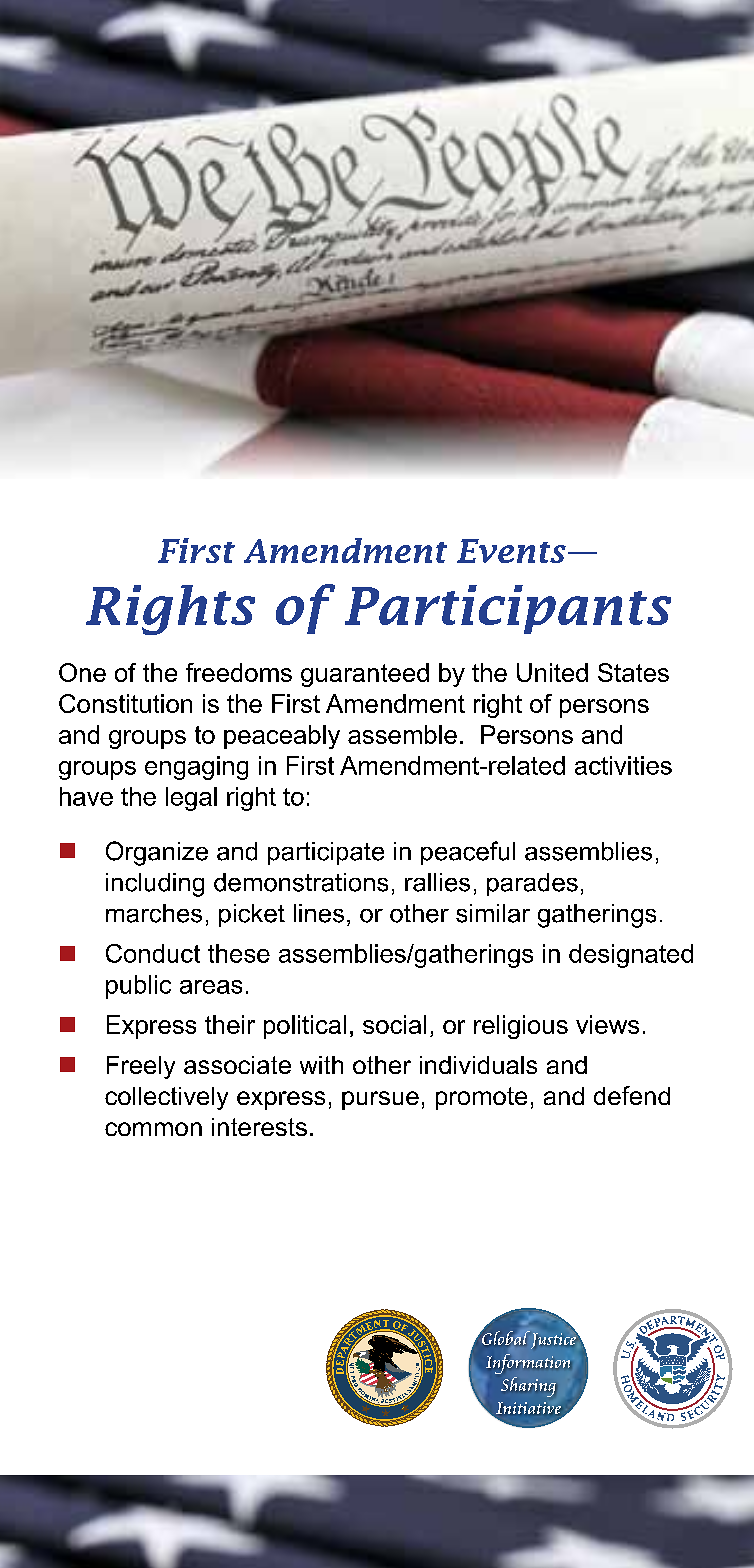 Image resolution: width=754 pixels, height=1568 pixels. Describe the element at coordinates (528, 1387) in the screenshot. I see `Sharing` at that location.
